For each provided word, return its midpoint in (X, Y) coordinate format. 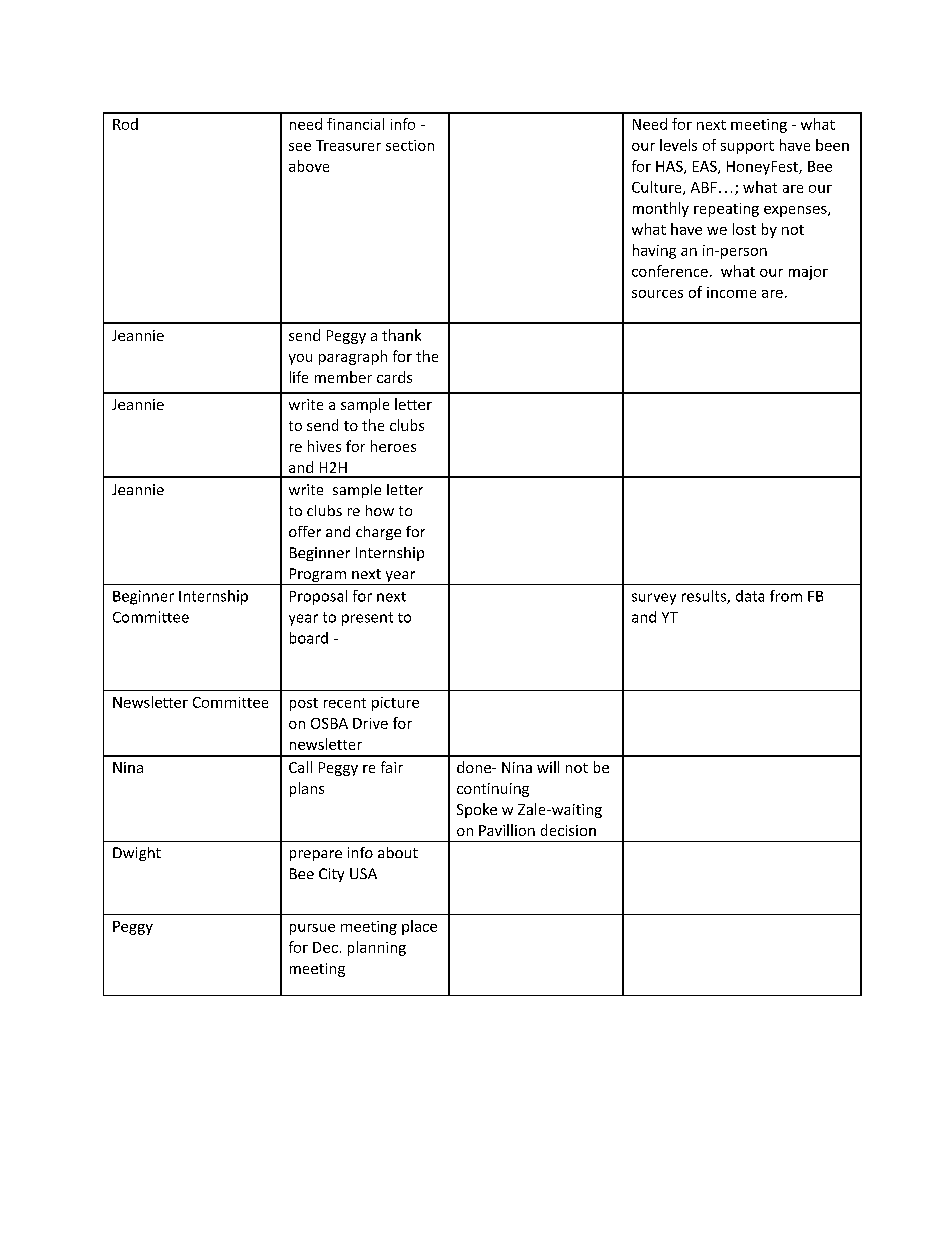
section (410, 145)
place (419, 927)
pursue (312, 929)
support (747, 147)
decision (568, 830)
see (300, 147)
